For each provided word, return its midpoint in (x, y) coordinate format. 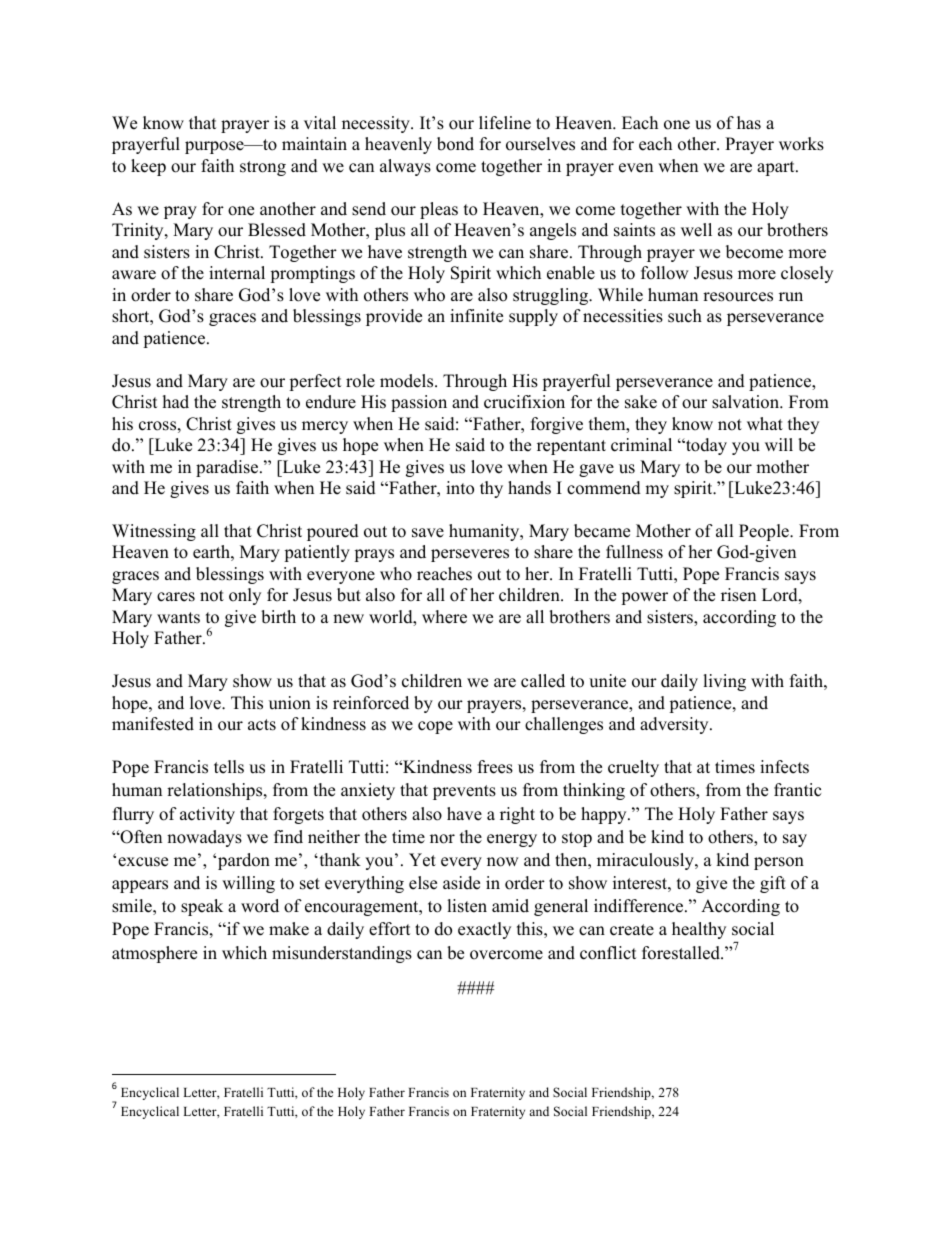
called (543, 681)
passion (419, 403)
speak (202, 907)
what (765, 423)
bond (455, 144)
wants (178, 618)
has (749, 123)
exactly (484, 930)
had (176, 402)
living (724, 682)
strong (263, 168)
